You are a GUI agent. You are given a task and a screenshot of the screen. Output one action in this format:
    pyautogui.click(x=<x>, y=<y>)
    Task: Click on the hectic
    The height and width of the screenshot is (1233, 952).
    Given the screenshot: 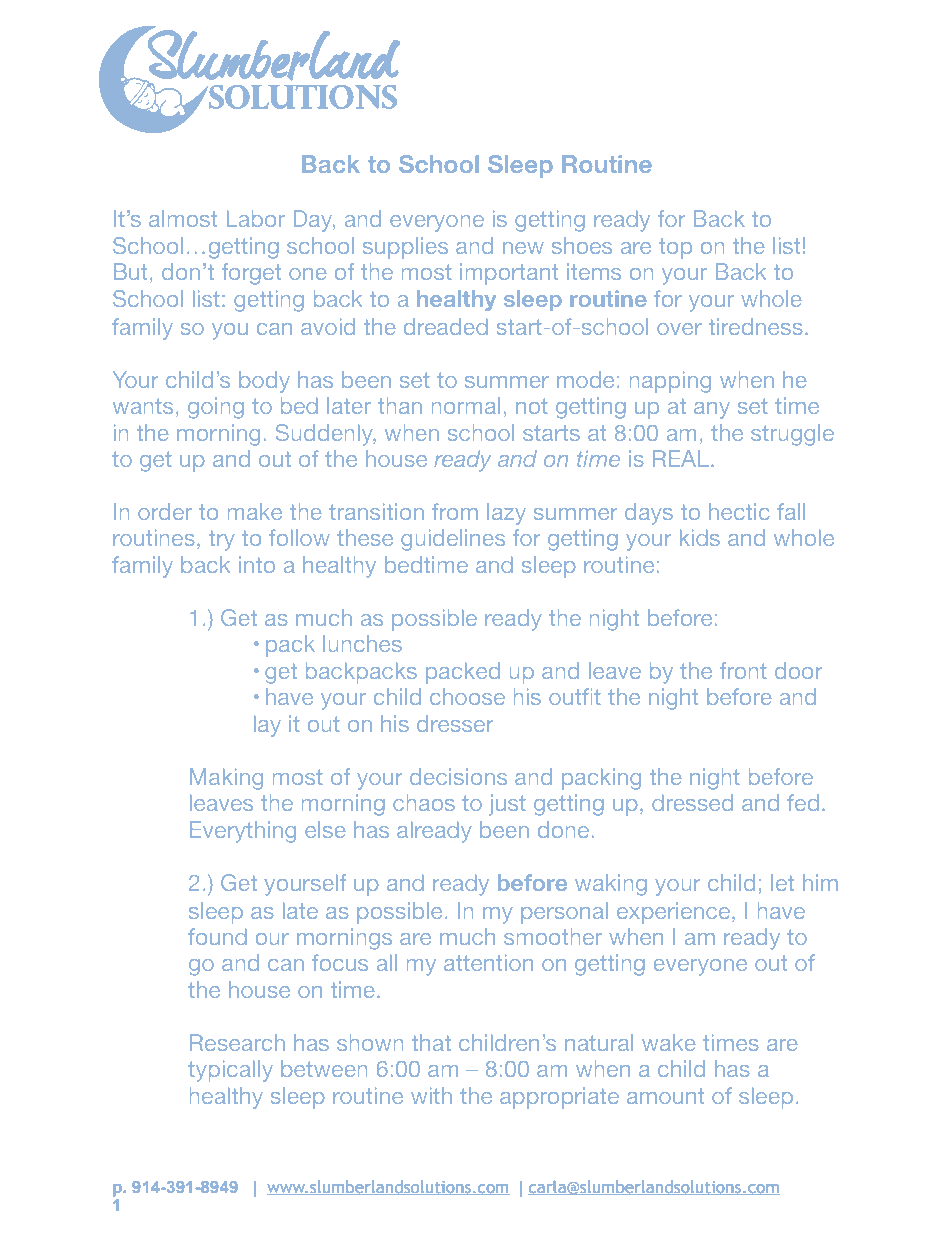 What is the action you would take?
    pyautogui.click(x=739, y=511)
